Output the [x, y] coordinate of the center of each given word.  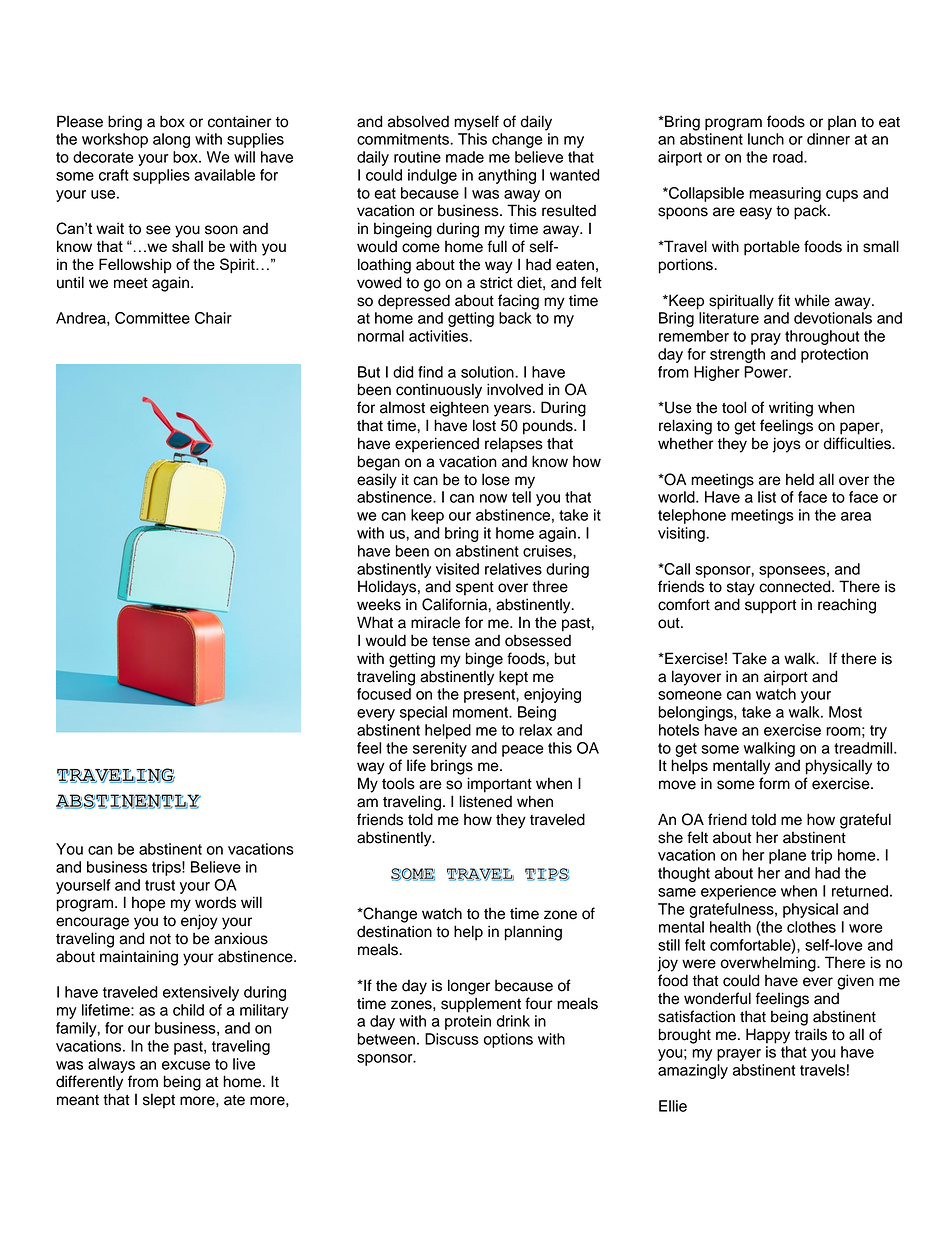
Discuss [452, 1039]
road [789, 157]
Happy [768, 1036]
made [465, 157]
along [171, 140]
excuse [186, 1065]
